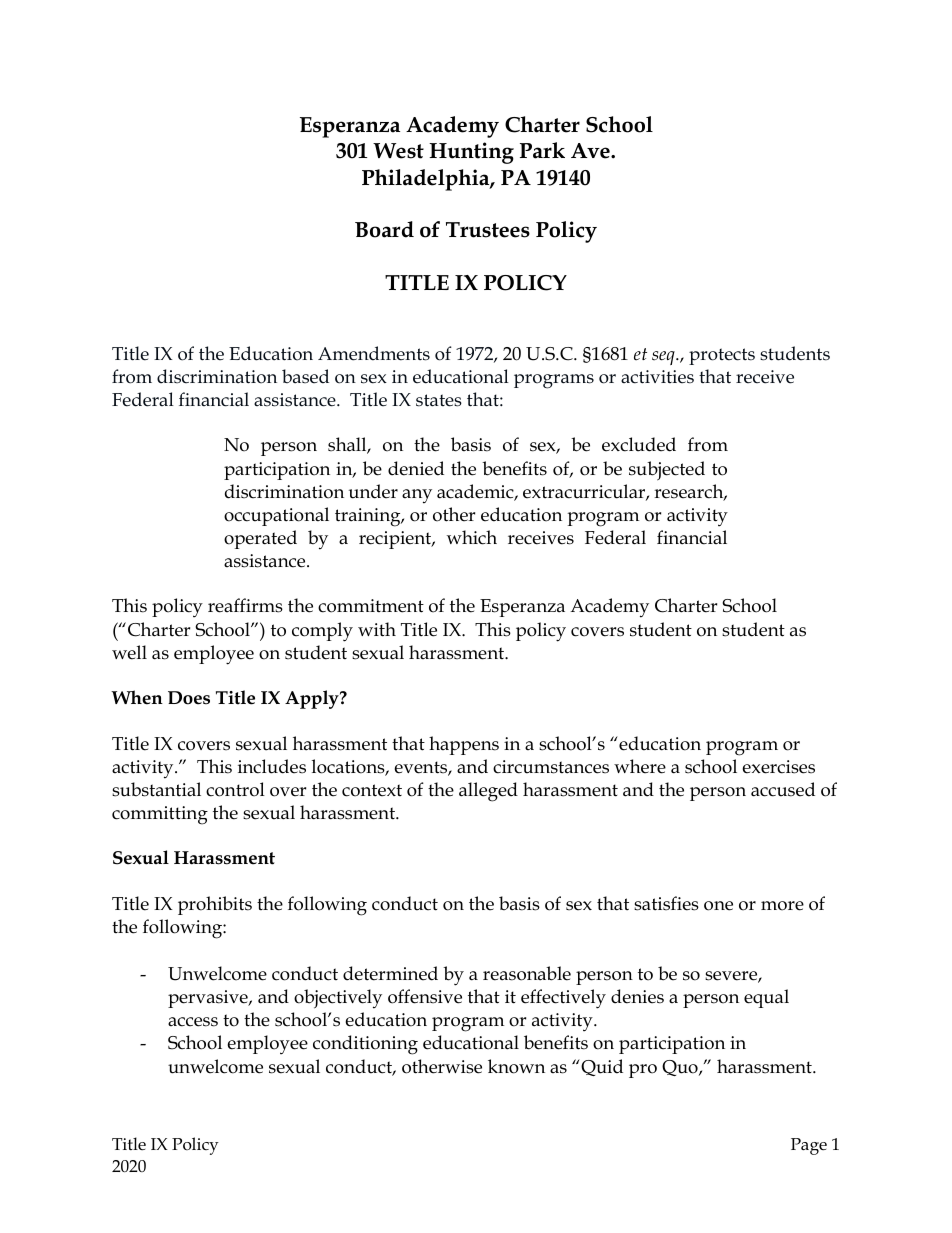 This screenshot has width=952, height=1233. Describe the element at coordinates (516, 1066) in the screenshot. I see `known` at that location.
